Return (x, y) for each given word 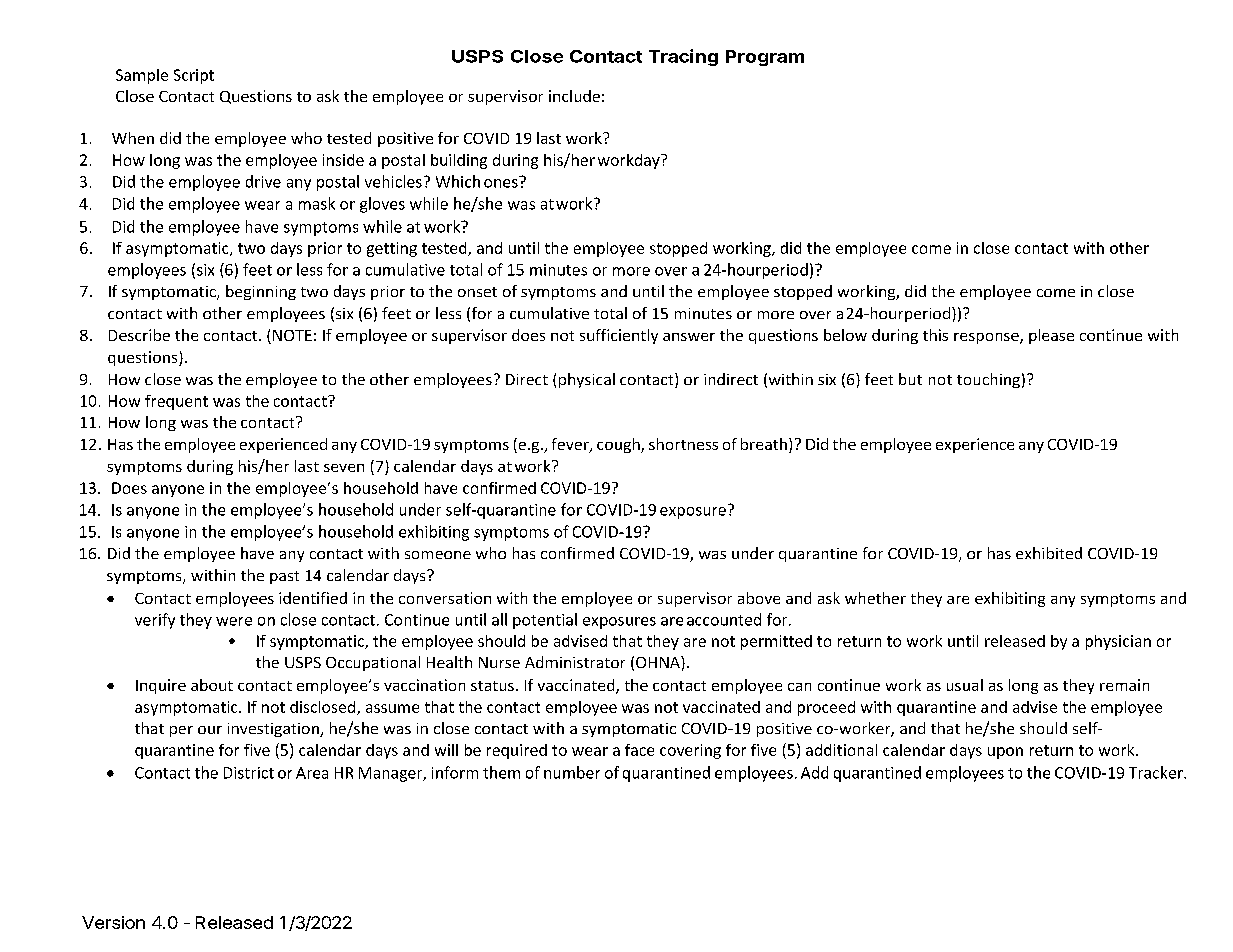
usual (965, 685)
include (574, 96)
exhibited (1049, 553)
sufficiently (619, 336)
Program (765, 58)
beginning (261, 292)
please (1051, 336)
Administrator (575, 662)
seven (344, 468)
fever (571, 445)
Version (113, 922)
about (212, 685)
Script (194, 76)
